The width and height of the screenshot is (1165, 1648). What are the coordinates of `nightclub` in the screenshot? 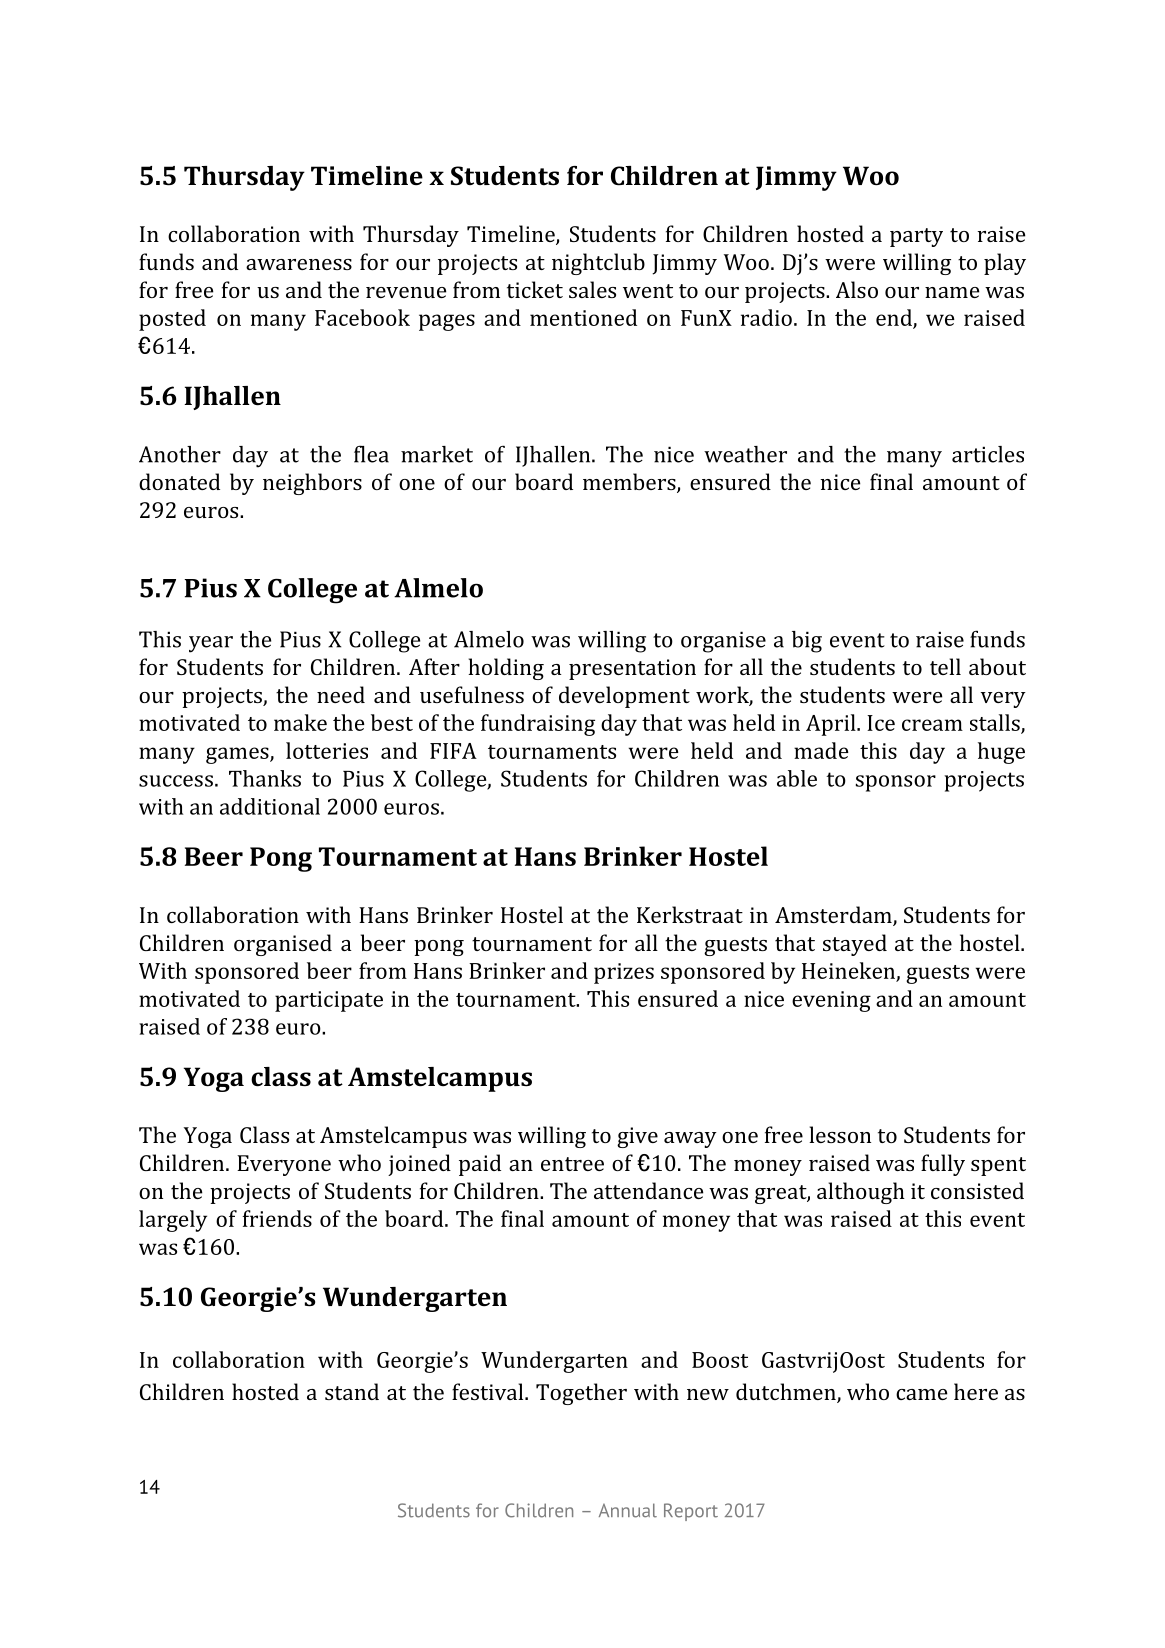 It's located at (598, 264).
